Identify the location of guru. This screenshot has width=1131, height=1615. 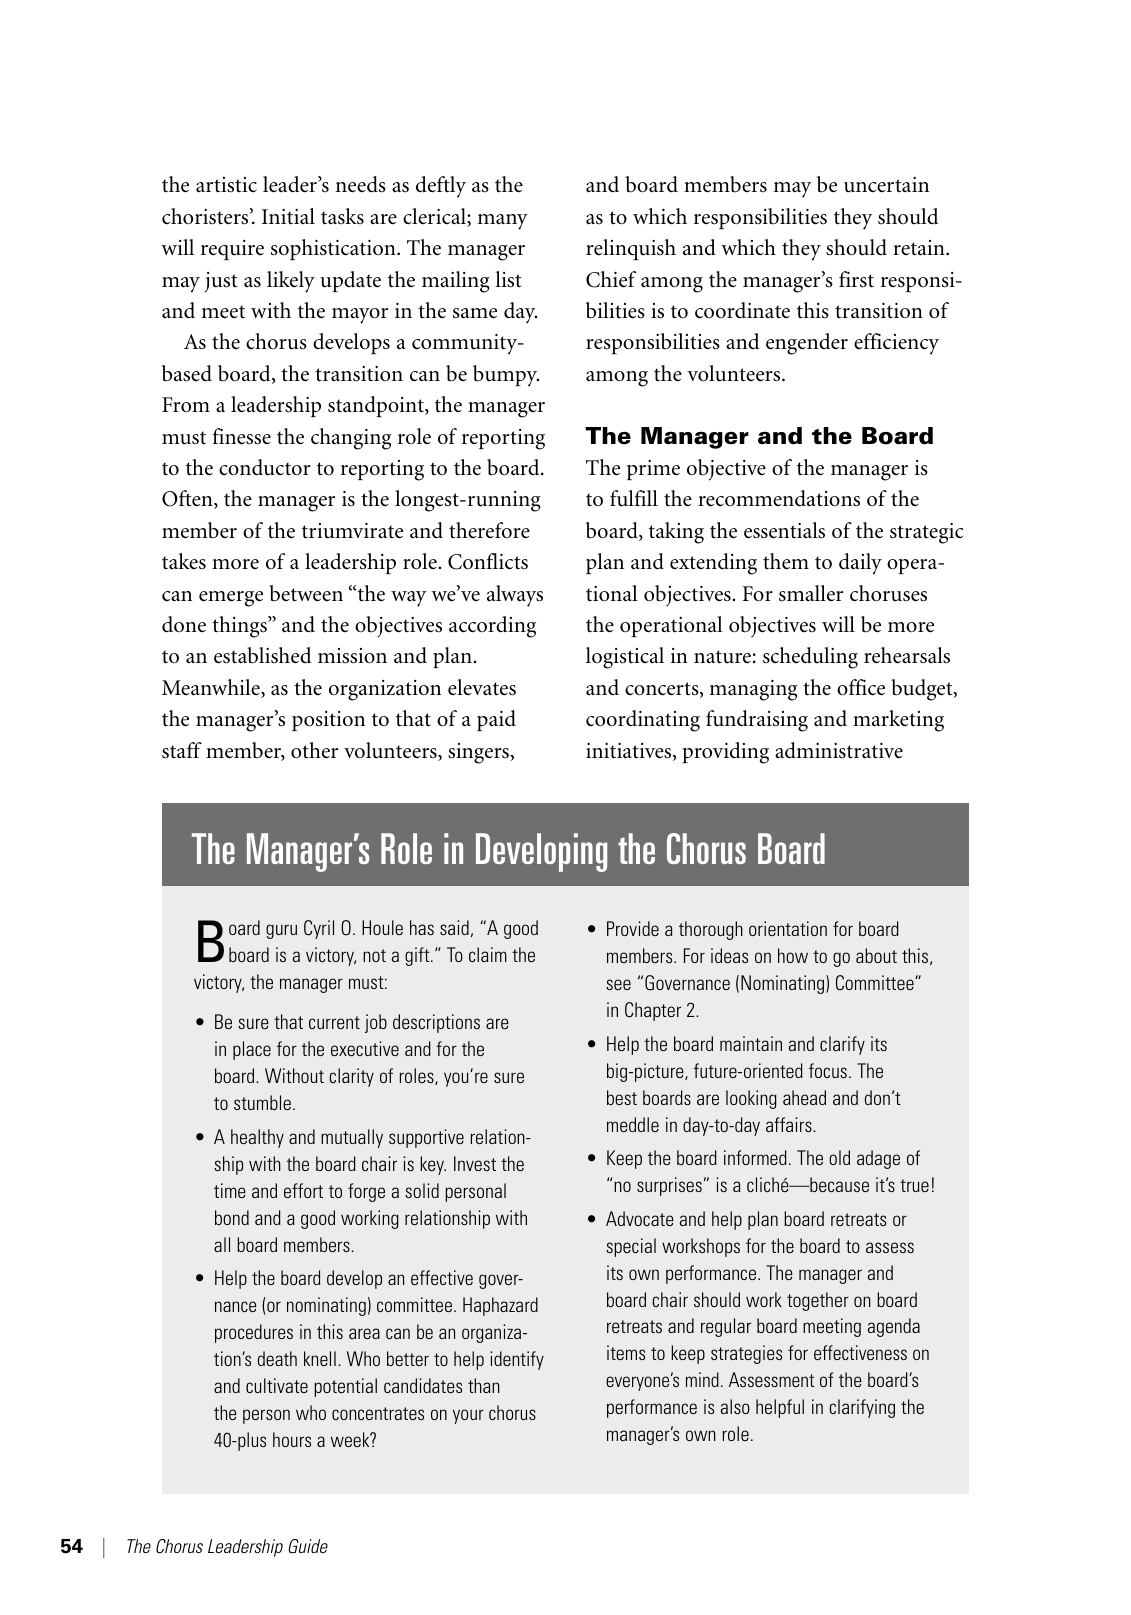
(281, 931).
